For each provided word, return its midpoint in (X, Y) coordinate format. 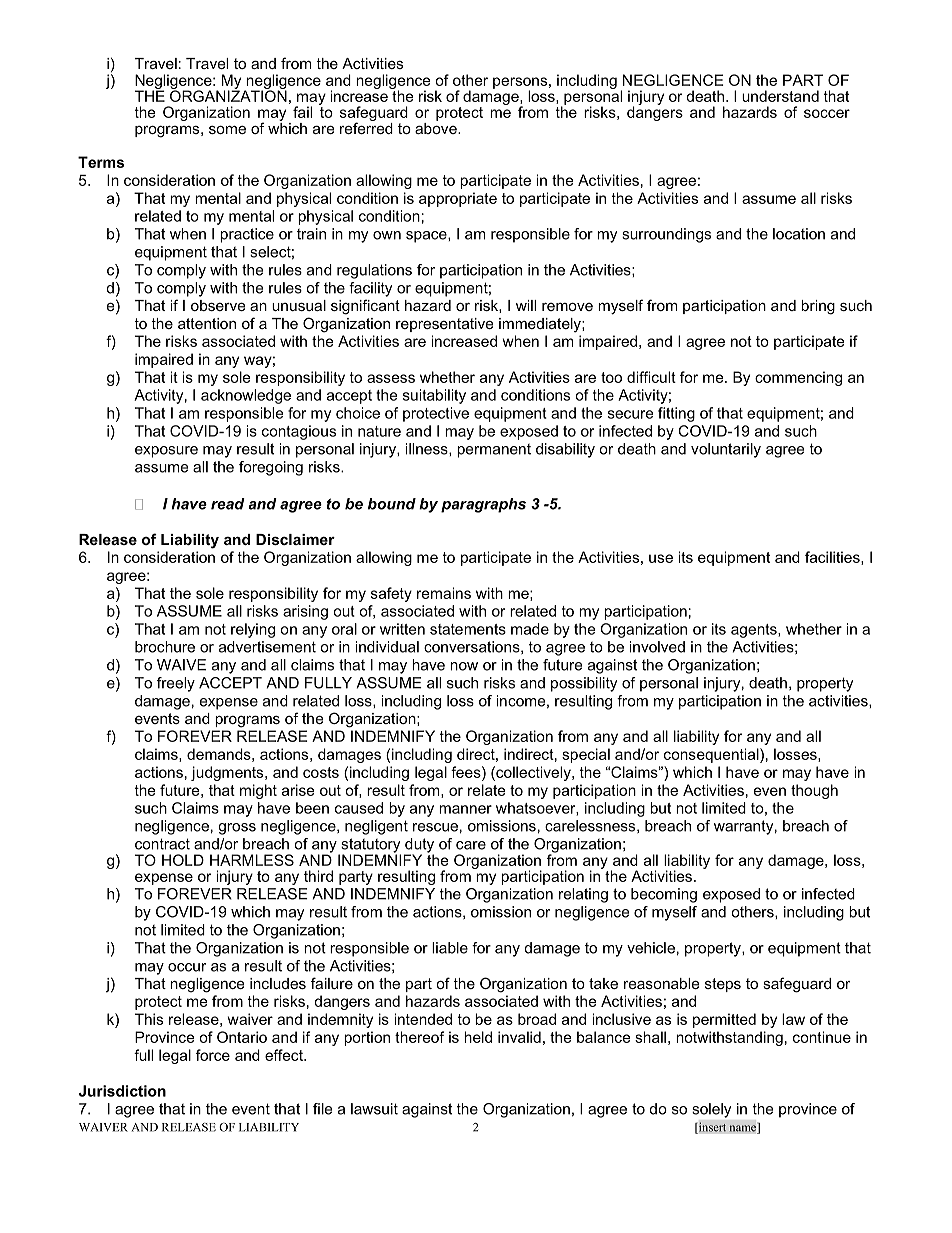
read (228, 504)
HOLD (183, 860)
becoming (664, 895)
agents (755, 631)
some (227, 129)
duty (419, 846)
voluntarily (726, 450)
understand (780, 96)
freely (176, 684)
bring (818, 307)
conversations (473, 647)
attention (207, 323)
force (213, 1055)
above (437, 127)
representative (445, 325)
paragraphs (483, 505)
